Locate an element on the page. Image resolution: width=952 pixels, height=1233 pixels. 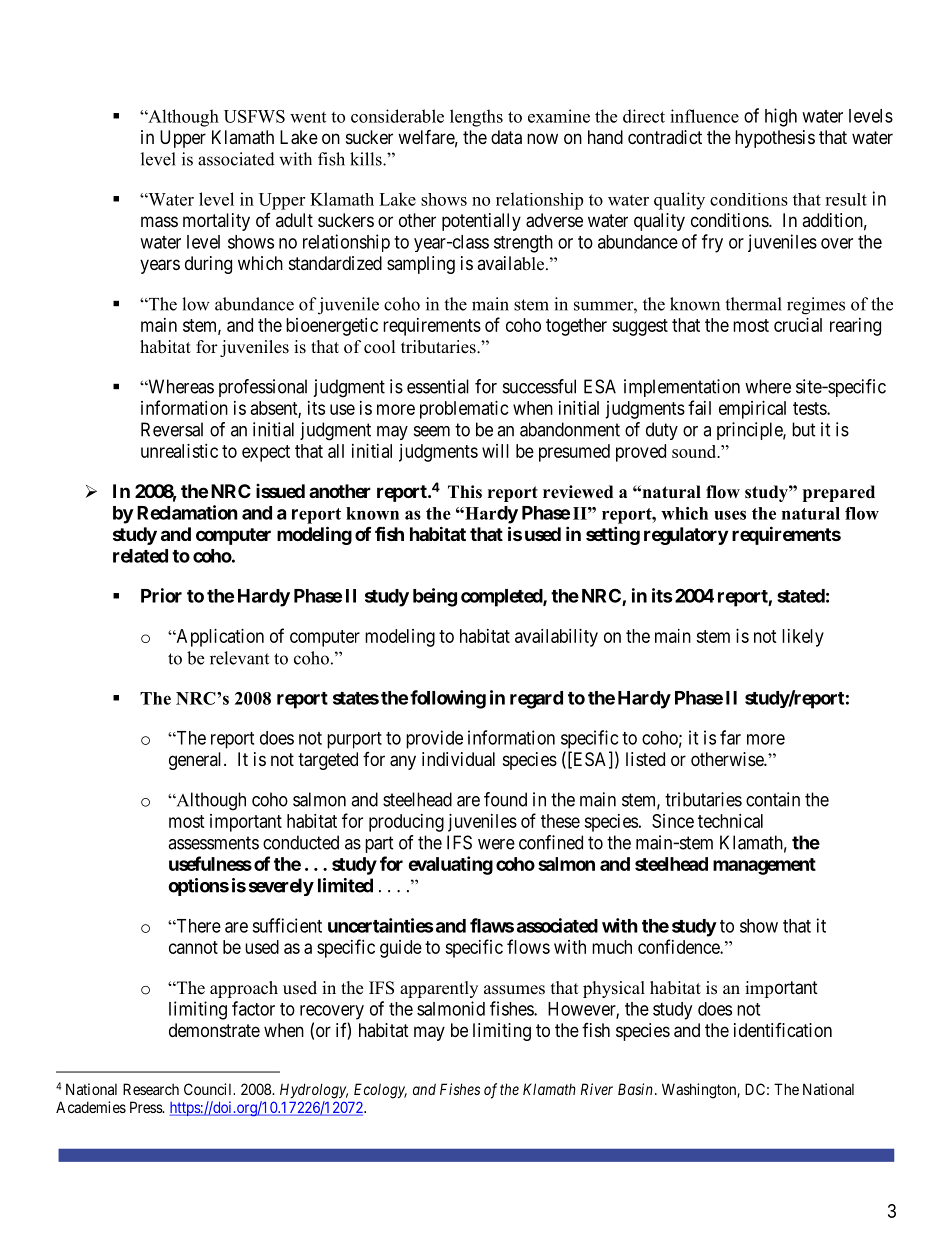
data is located at coordinates (506, 137).
